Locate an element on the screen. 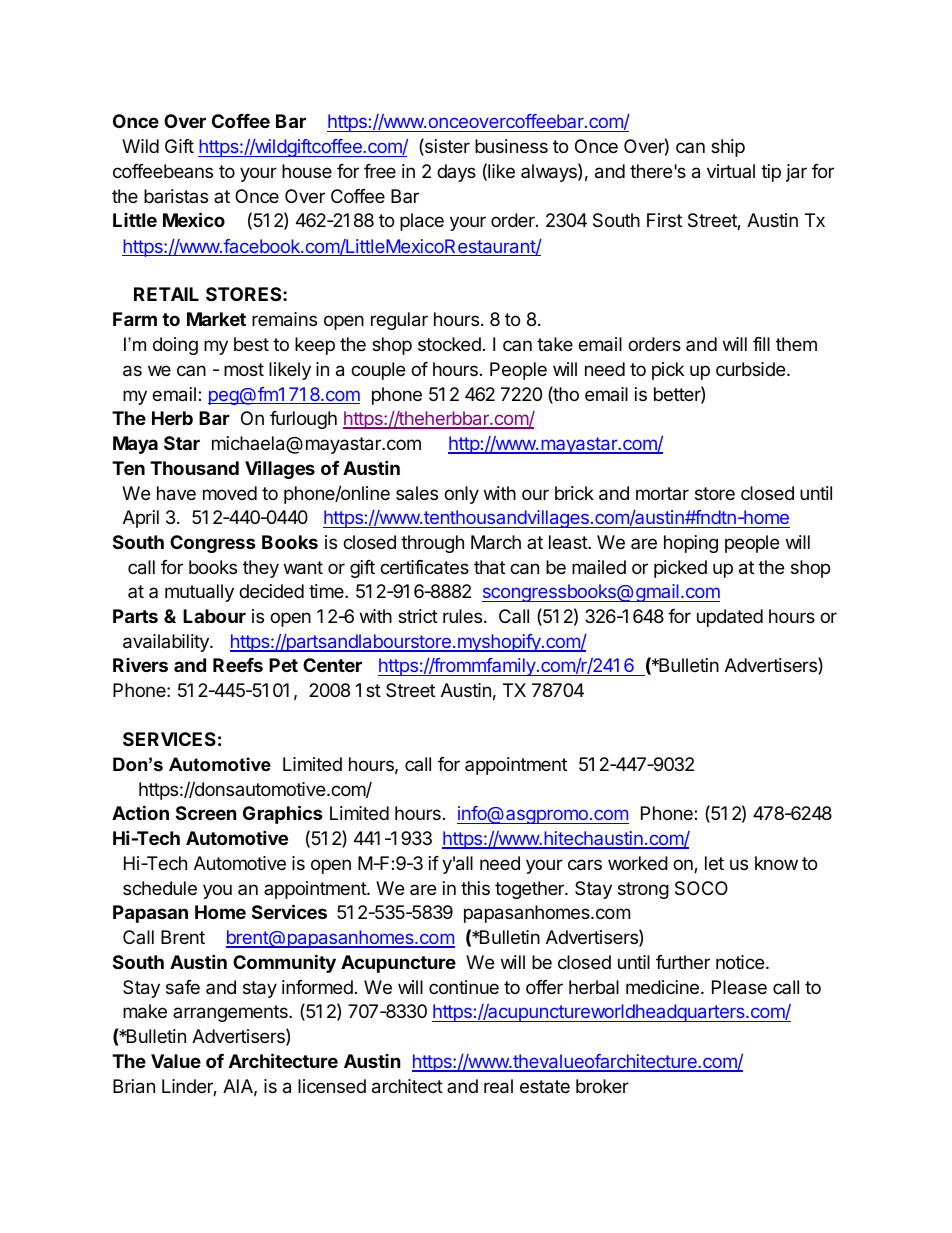 The height and width of the screenshot is (1233, 952). this is located at coordinates (475, 888).
